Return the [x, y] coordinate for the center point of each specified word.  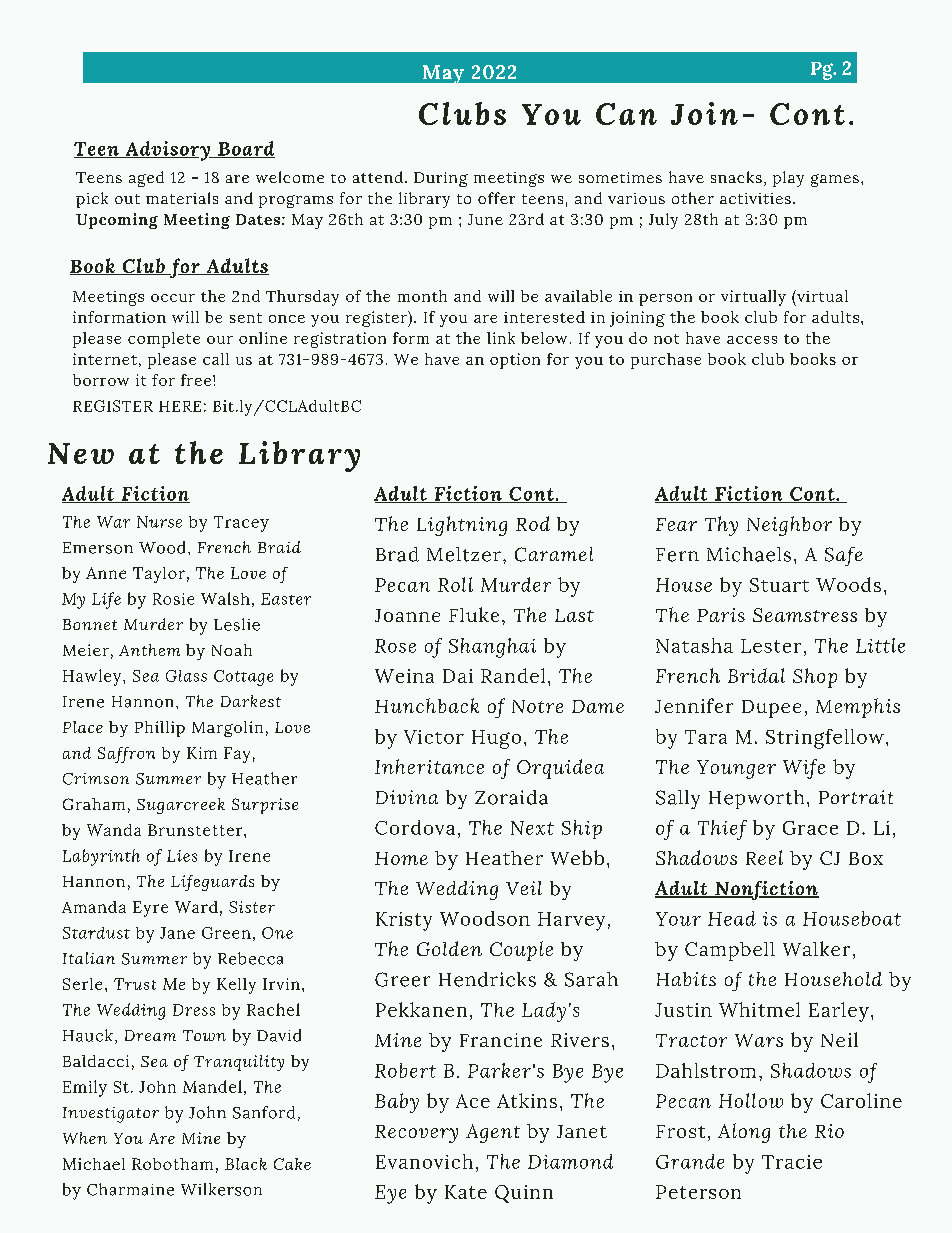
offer [496, 198]
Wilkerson [221, 1189]
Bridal [756, 675]
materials [182, 198]
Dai [458, 676]
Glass [186, 676]
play [788, 179]
